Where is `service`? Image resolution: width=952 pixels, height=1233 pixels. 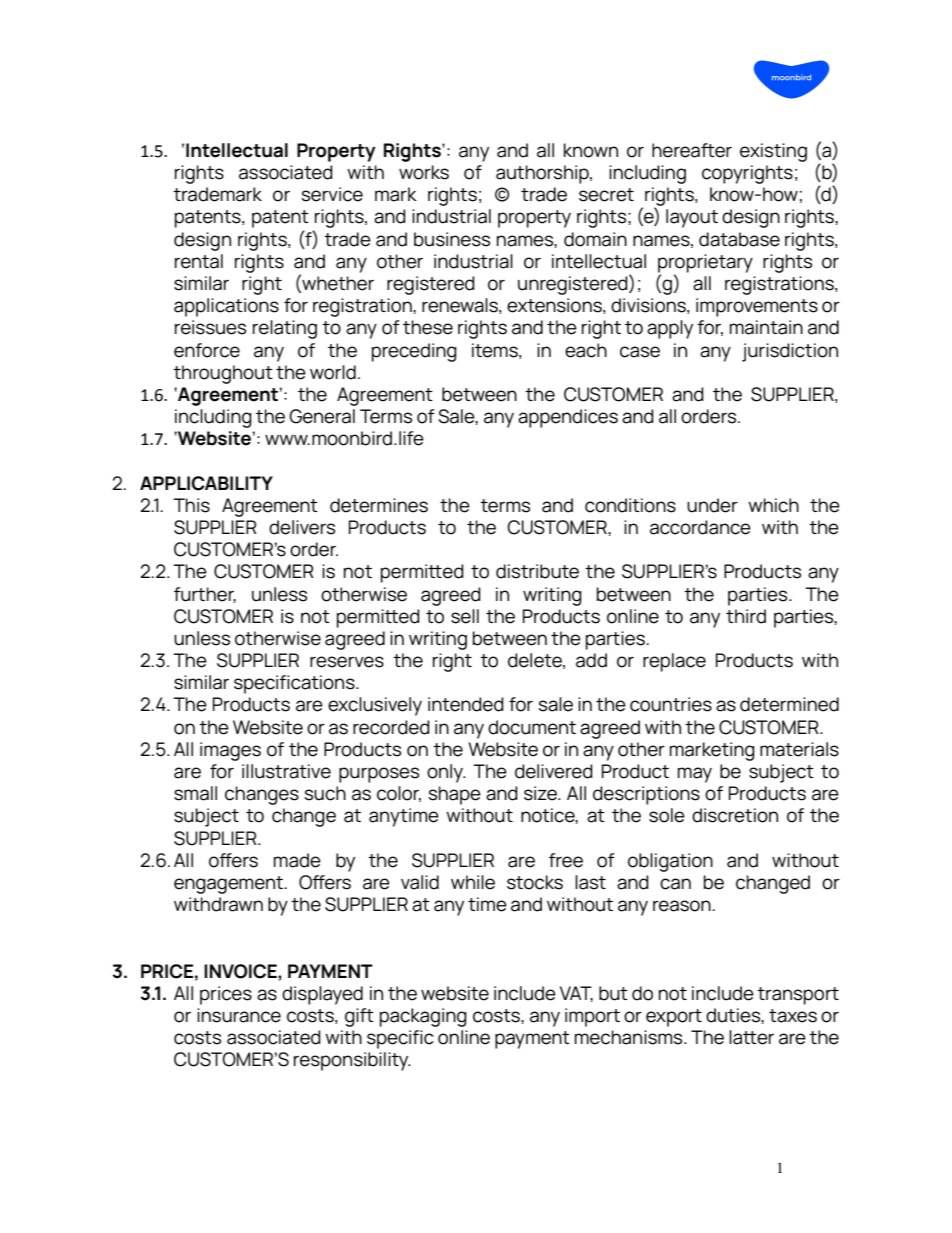 service is located at coordinates (332, 194).
